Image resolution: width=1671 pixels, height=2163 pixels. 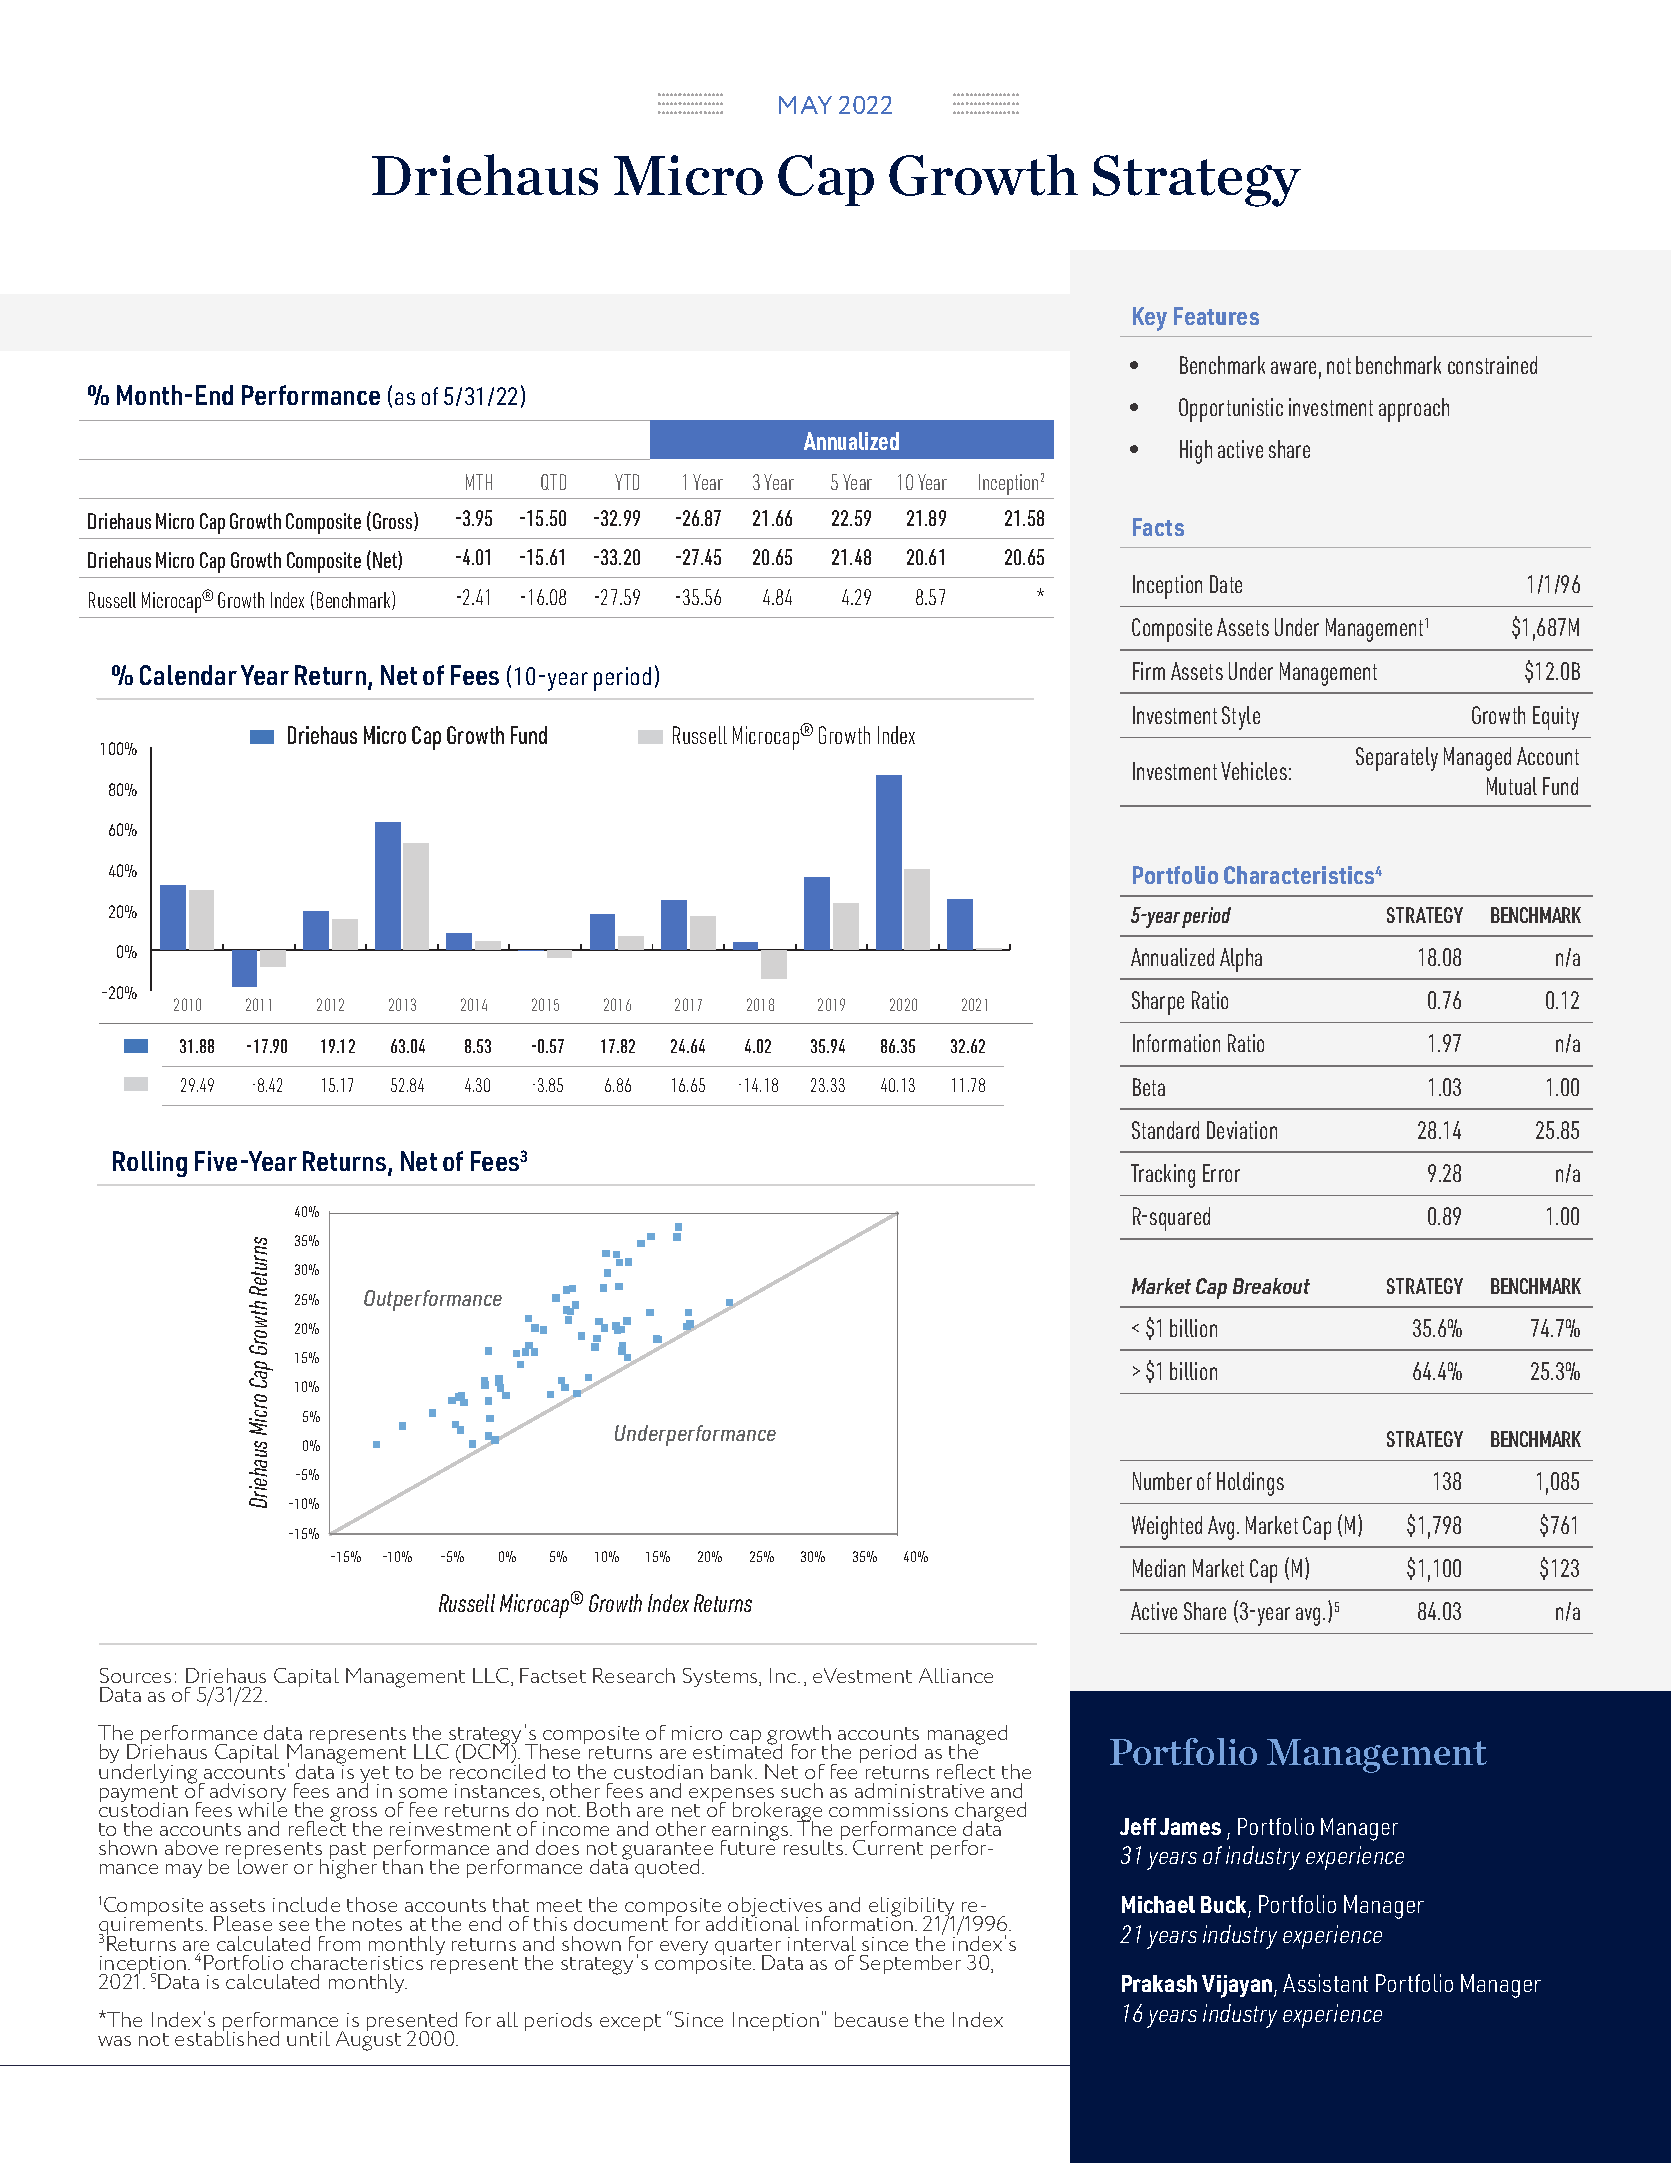 What do you see at coordinates (374, 1776) in the screenshot?
I see `yet` at bounding box center [374, 1776].
